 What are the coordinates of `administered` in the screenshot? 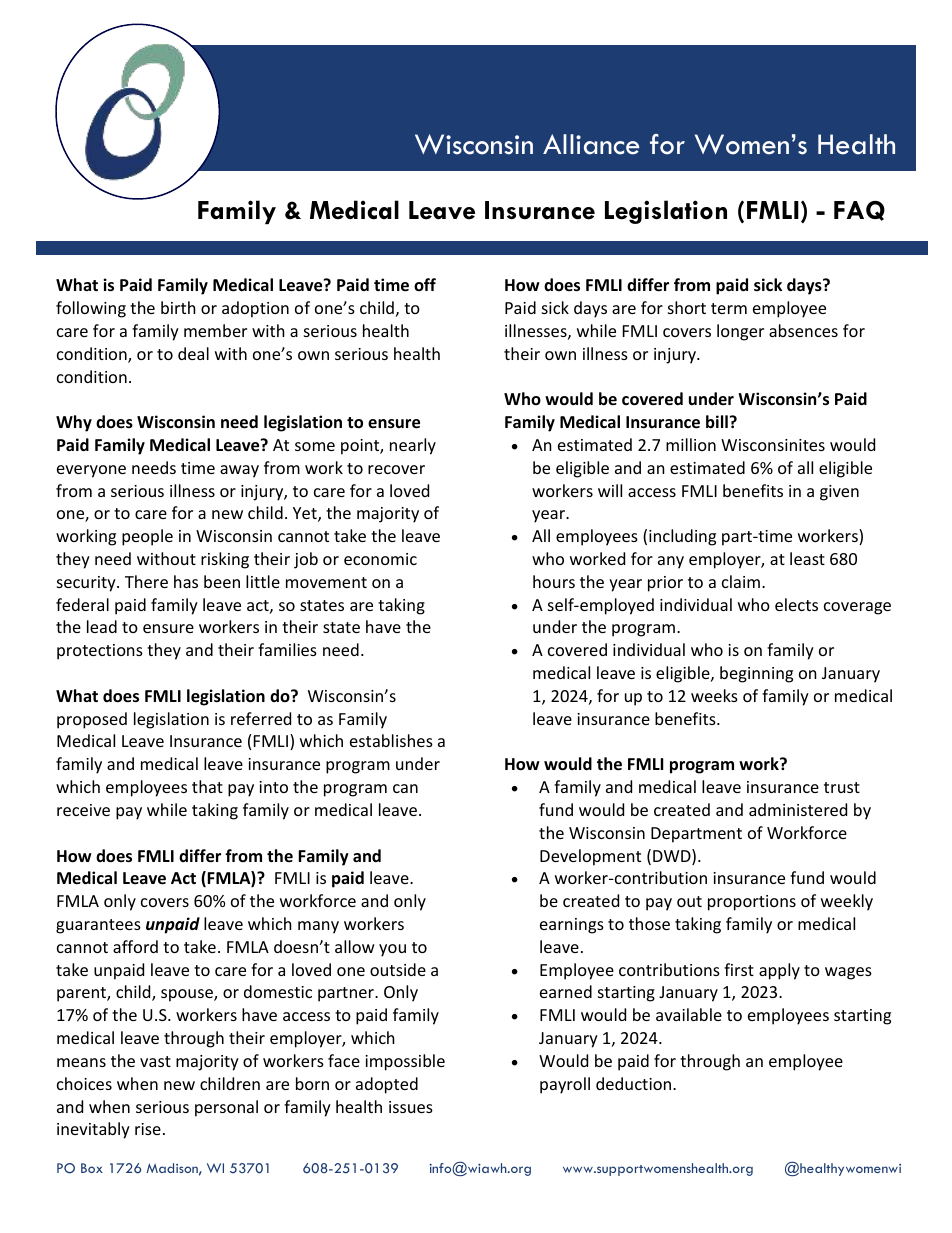 It's located at (798, 809).
